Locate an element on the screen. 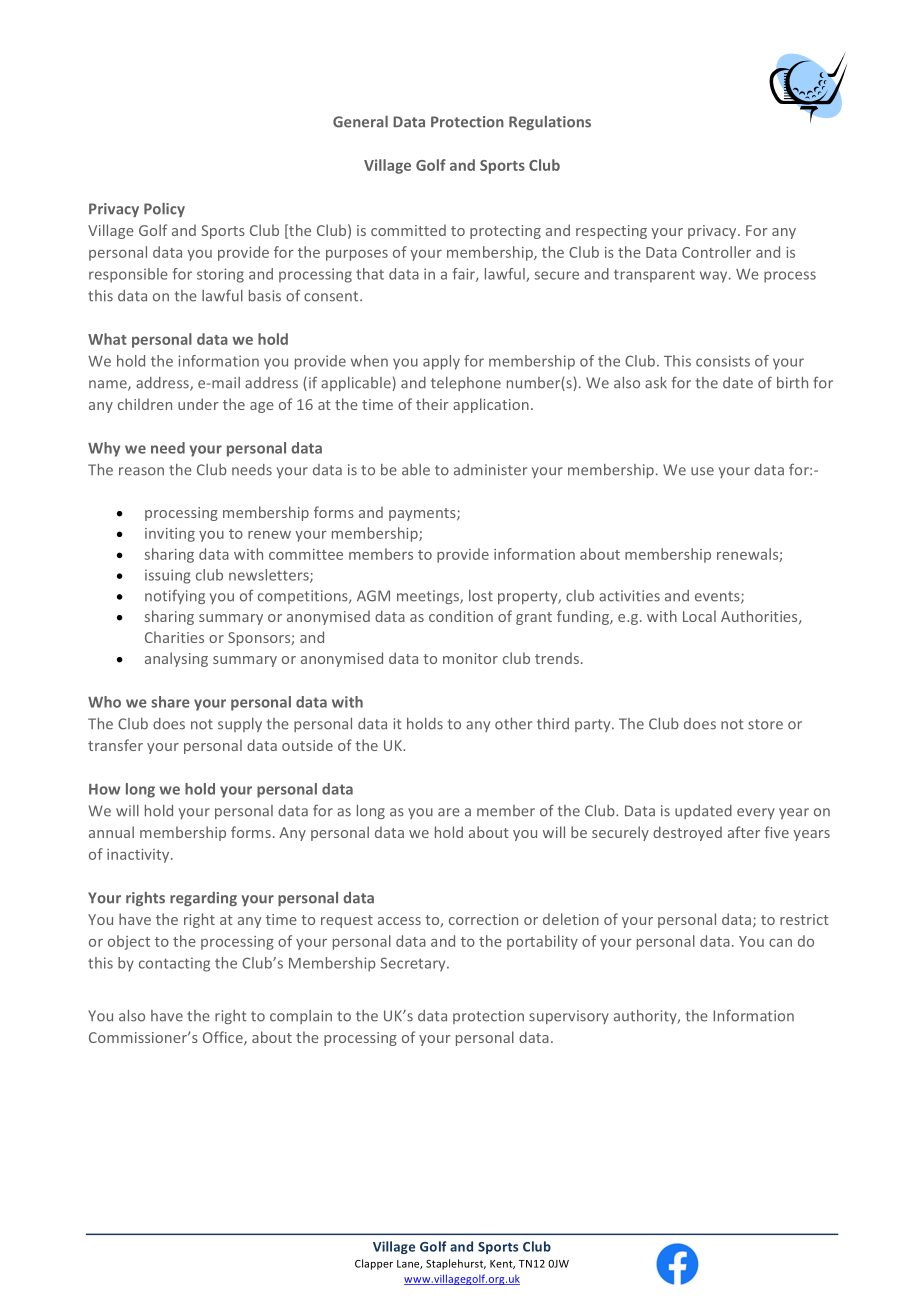  can is located at coordinates (780, 943).
